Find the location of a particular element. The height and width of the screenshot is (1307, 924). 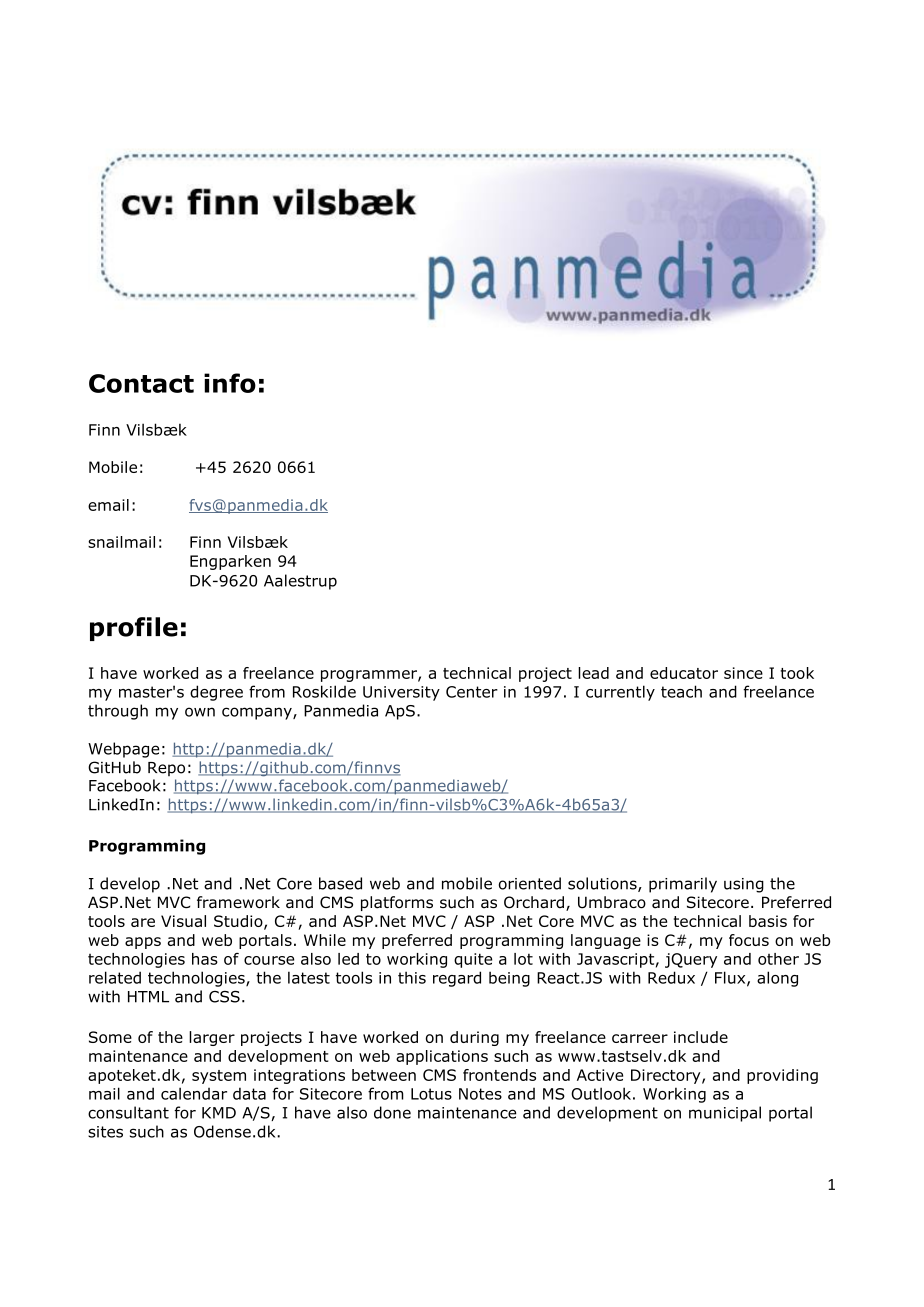

Contact is located at coordinates (141, 383).
